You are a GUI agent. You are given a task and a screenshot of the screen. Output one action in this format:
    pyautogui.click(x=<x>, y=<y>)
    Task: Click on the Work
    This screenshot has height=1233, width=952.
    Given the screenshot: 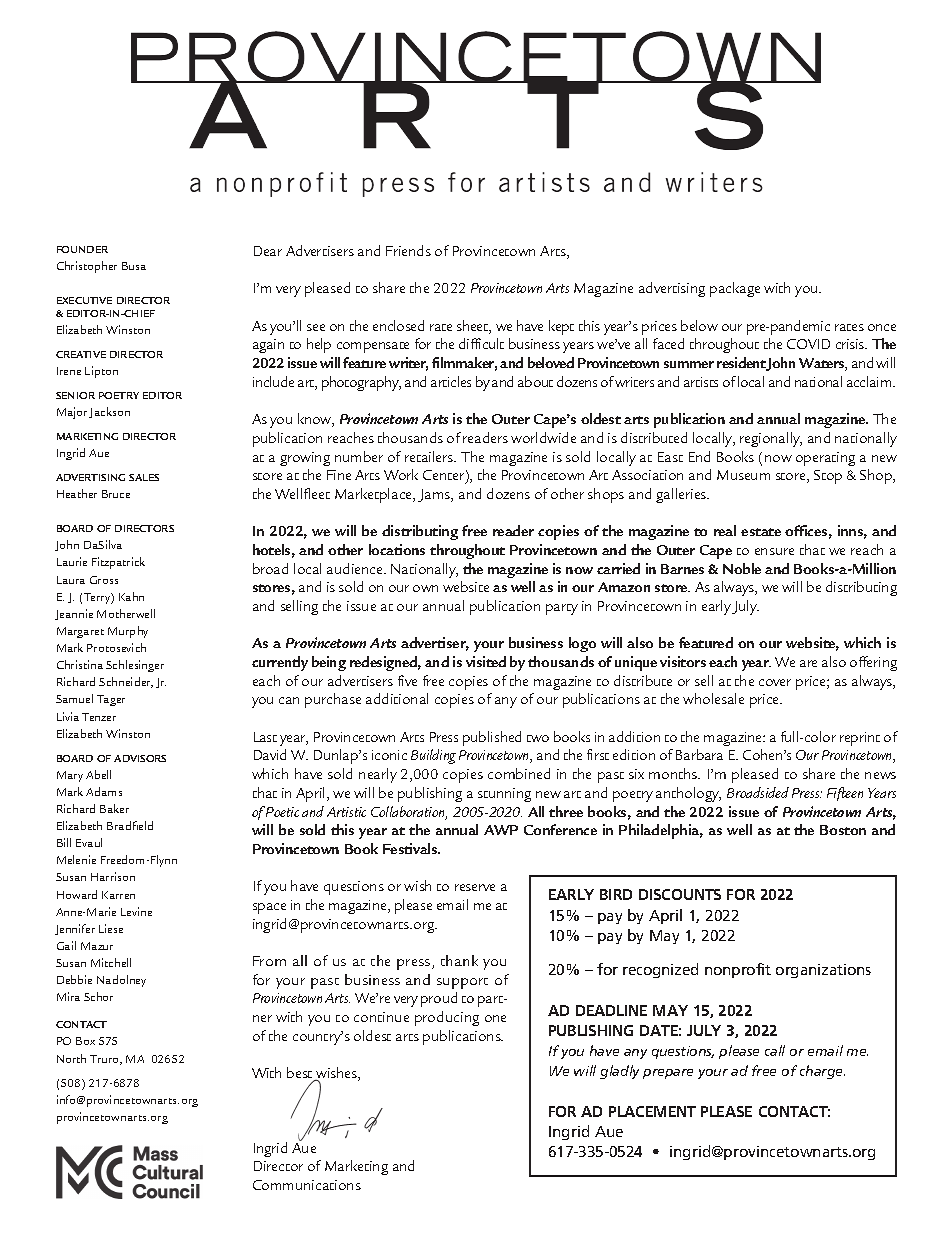 What is the action you would take?
    pyautogui.click(x=401, y=474)
